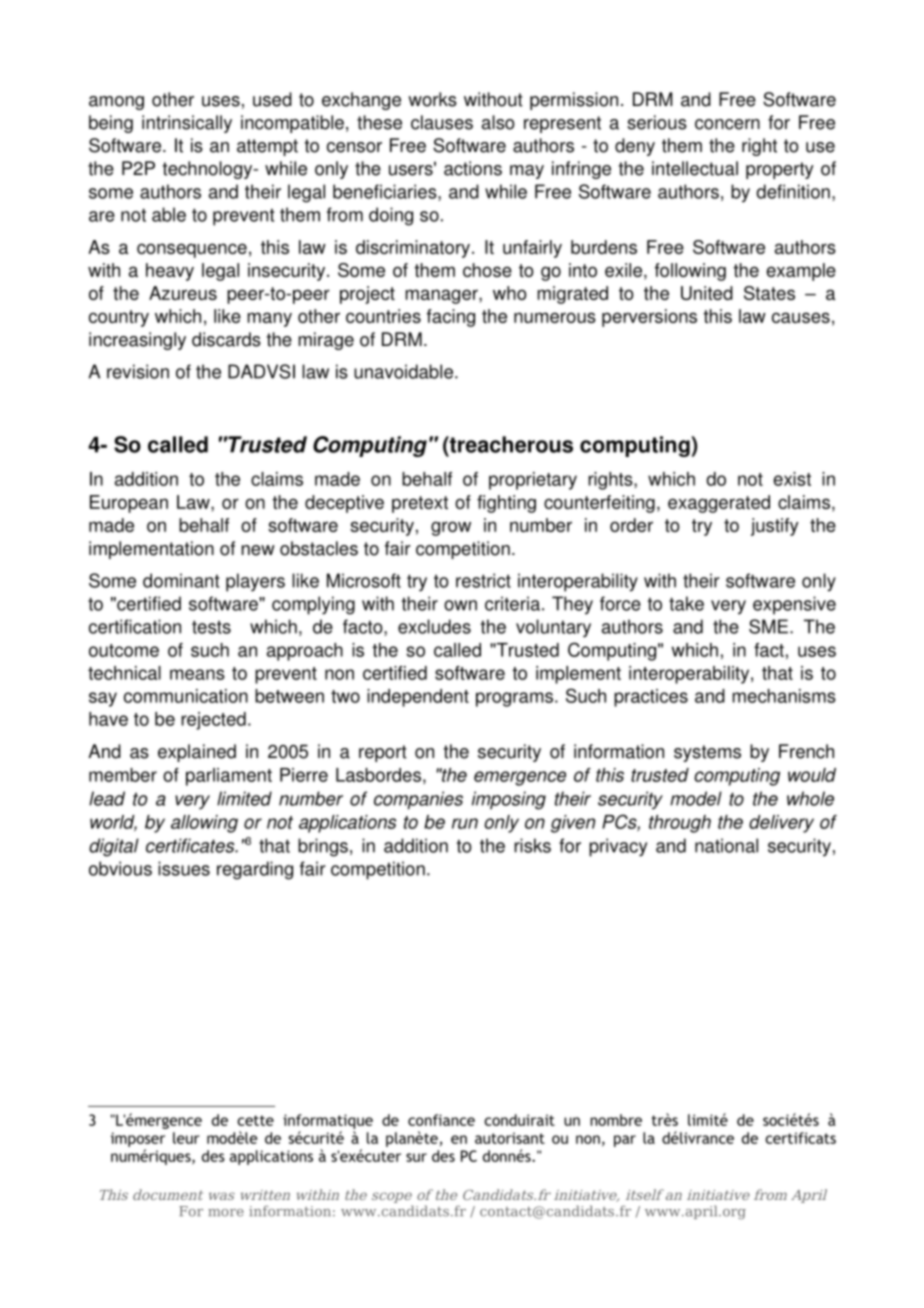 The image size is (924, 1308). Describe the element at coordinates (616, 1120) in the document. I see `nombre` at that location.
